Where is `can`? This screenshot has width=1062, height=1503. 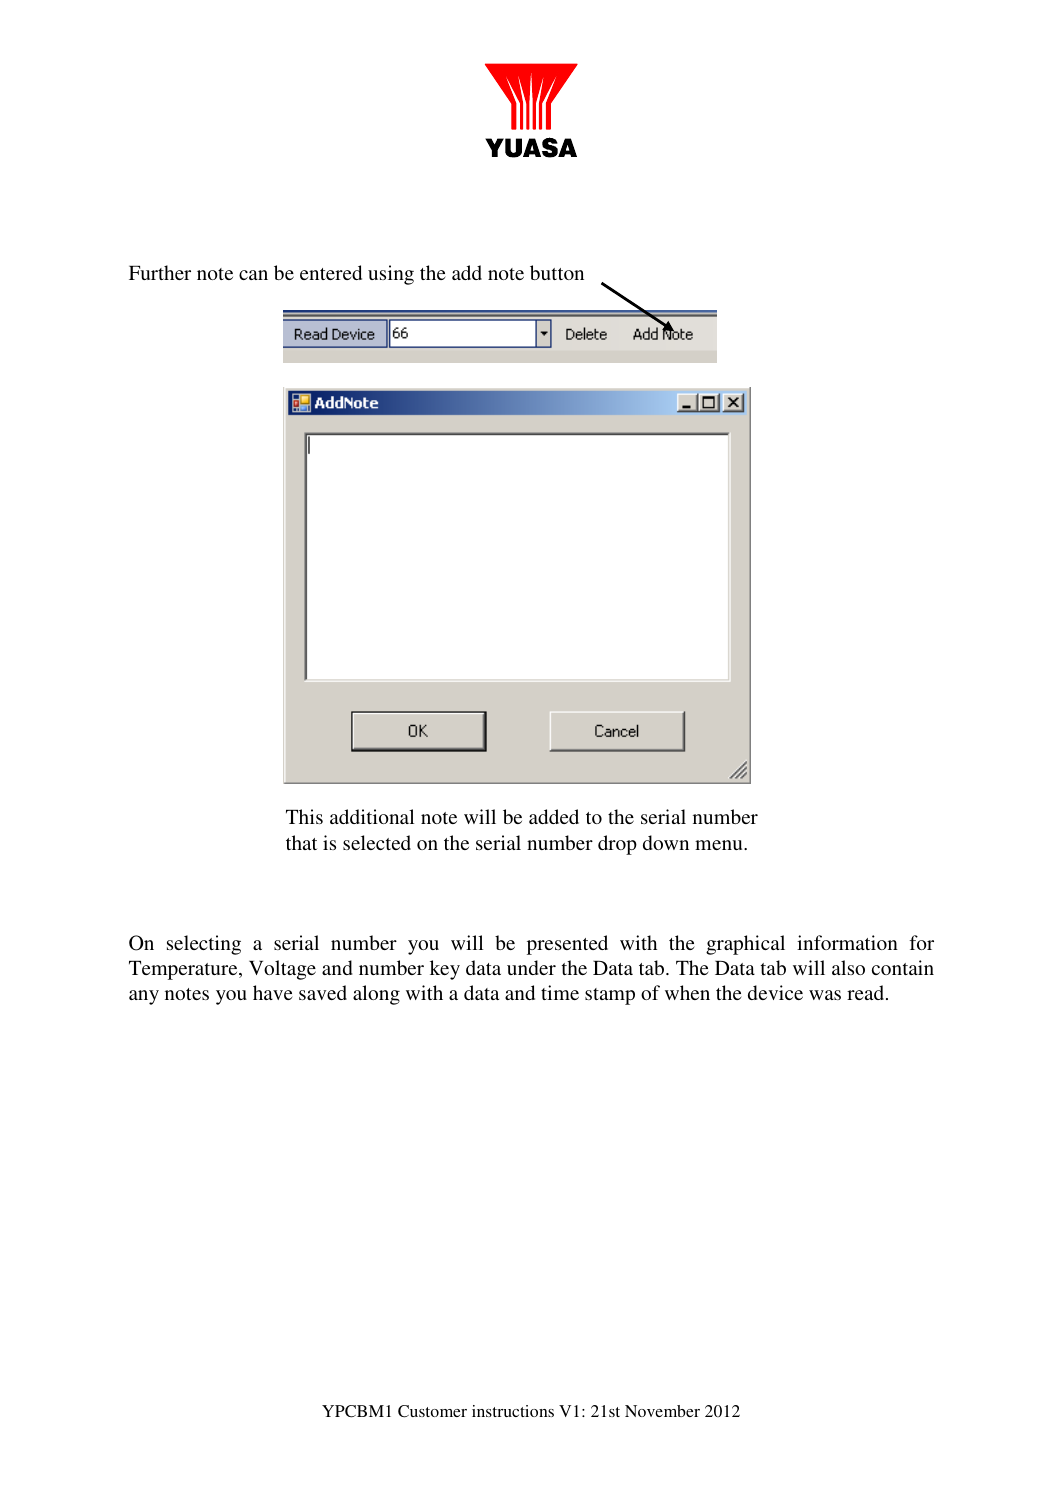
can is located at coordinates (253, 275).
